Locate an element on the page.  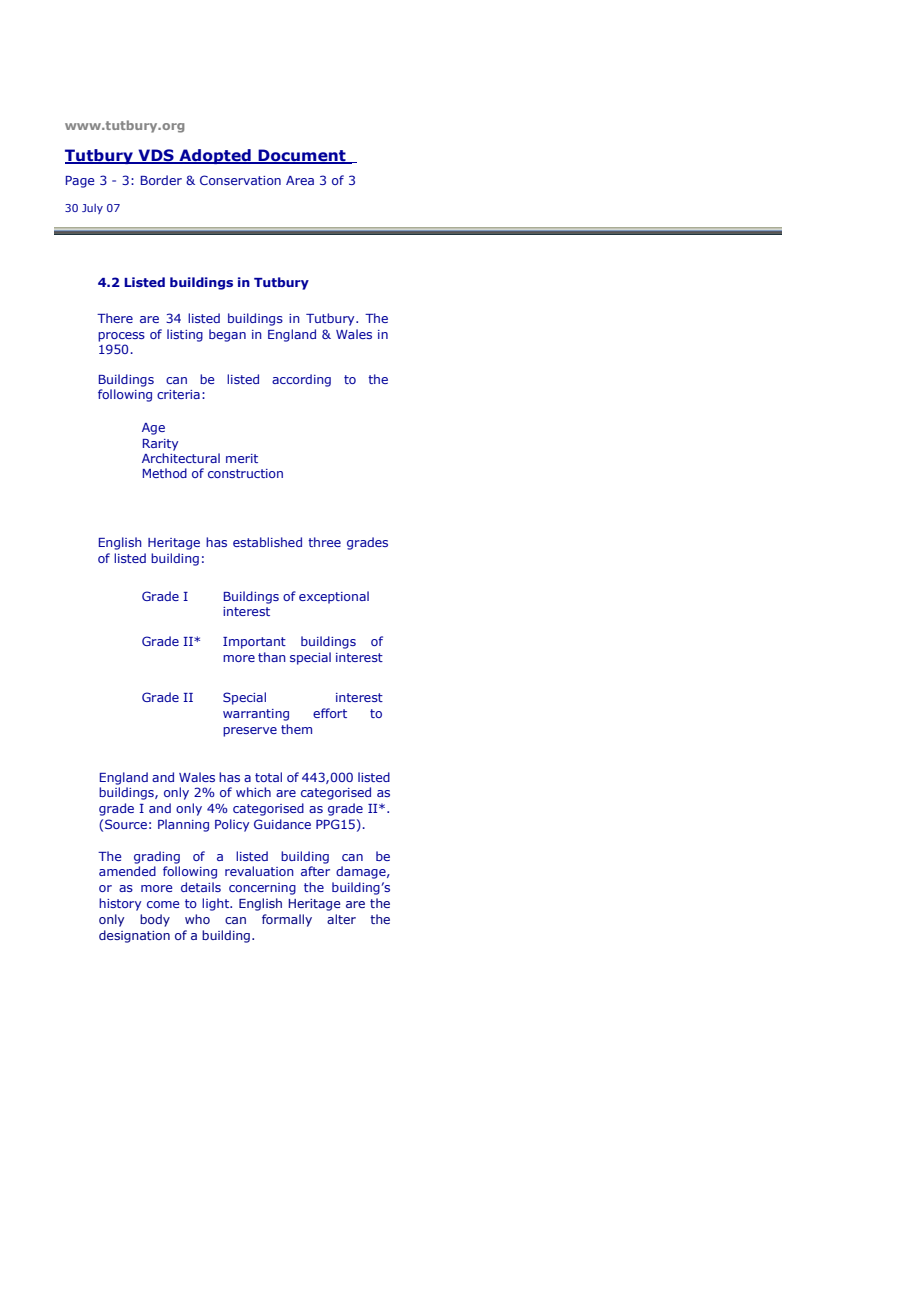
Source is located at coordinates (126, 824).
